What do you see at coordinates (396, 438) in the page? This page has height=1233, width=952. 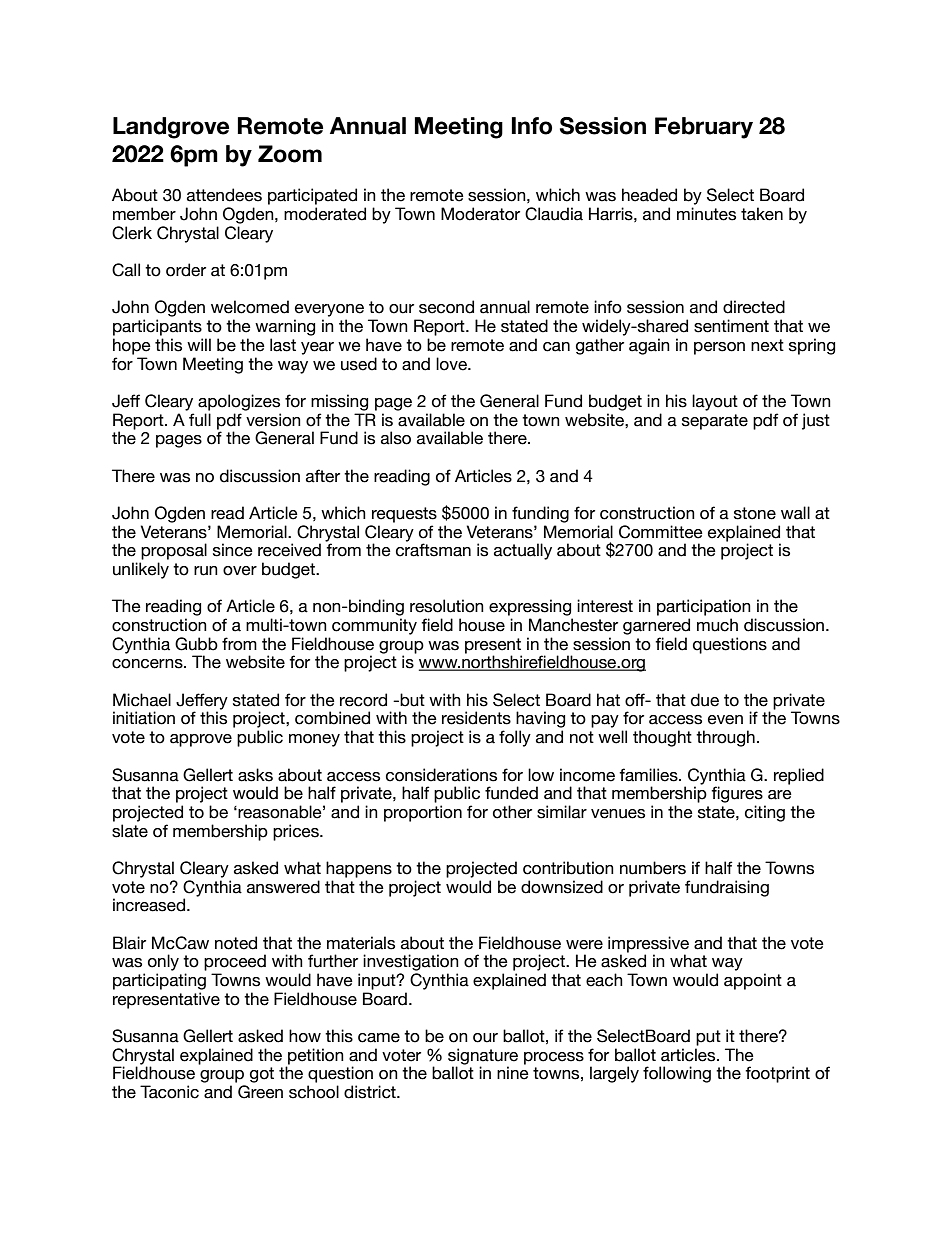 I see `also` at bounding box center [396, 438].
